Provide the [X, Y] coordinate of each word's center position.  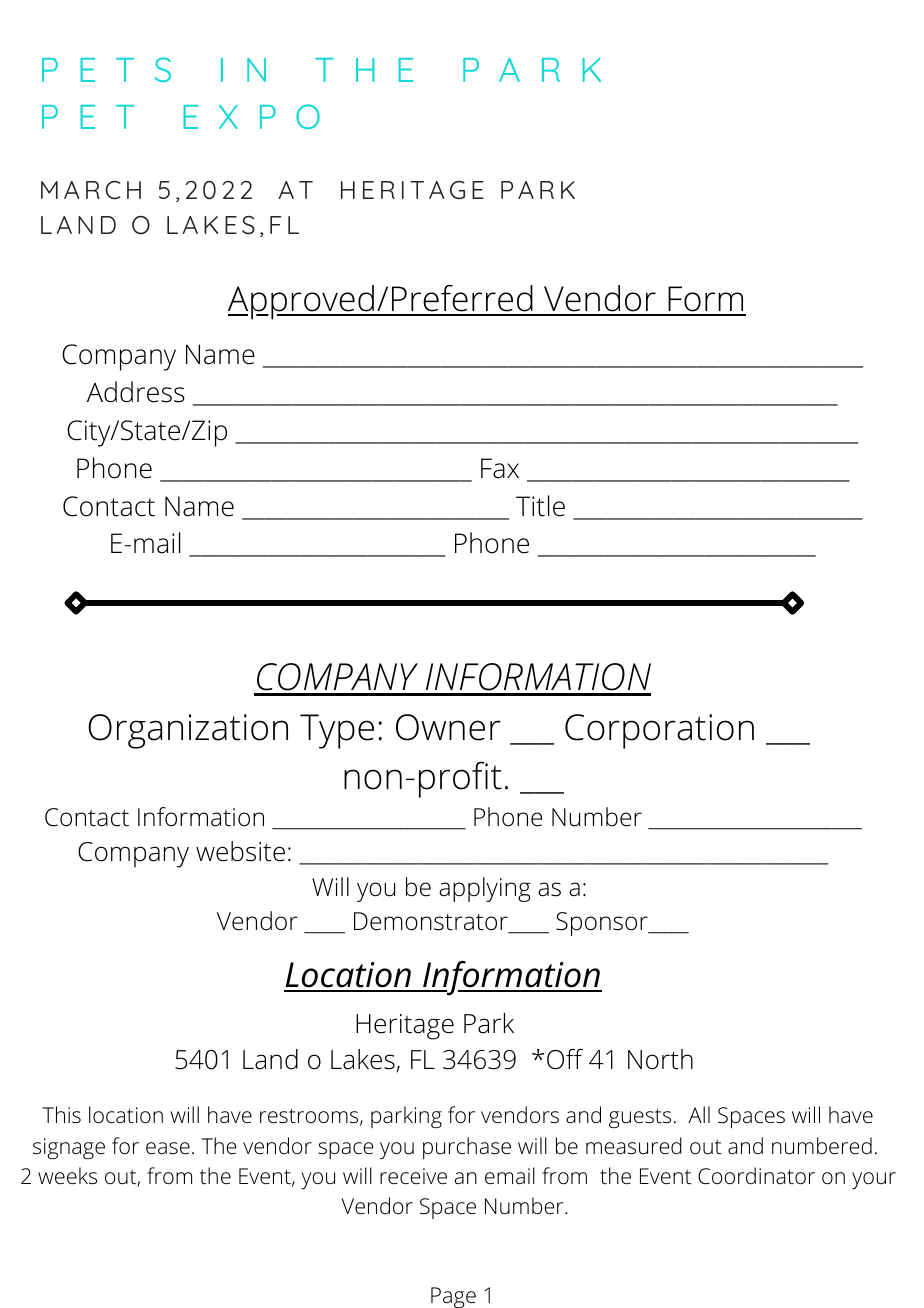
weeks [67, 1176]
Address [136, 392]
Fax [500, 468]
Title [540, 506]
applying [485, 889]
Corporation [659, 731]
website [240, 851]
